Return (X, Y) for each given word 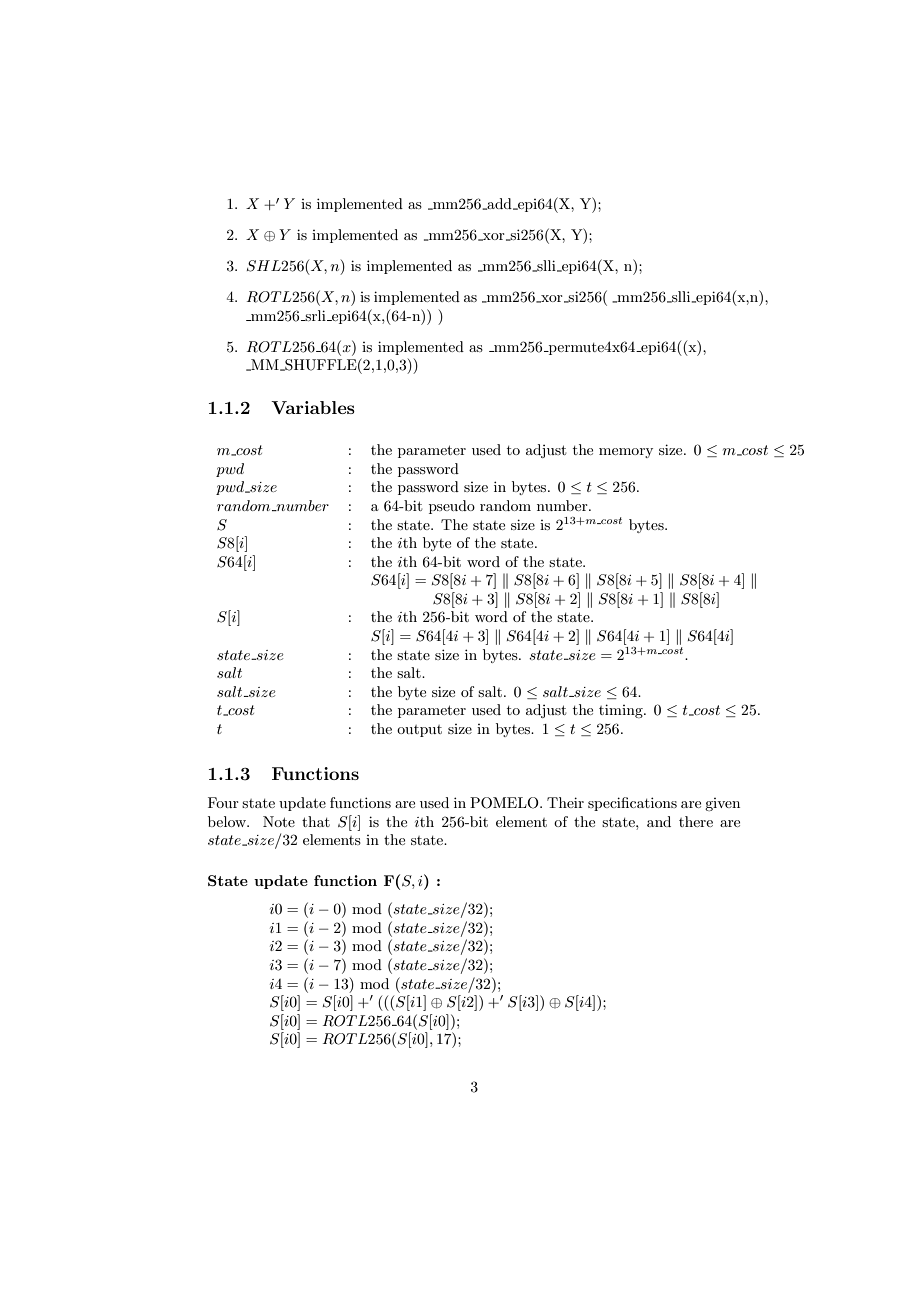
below (228, 821)
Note (279, 821)
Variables (313, 407)
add (499, 204)
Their (565, 802)
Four (223, 802)
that (316, 821)
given (722, 804)
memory (626, 453)
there (696, 821)
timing (622, 711)
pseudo (452, 507)
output (419, 731)
